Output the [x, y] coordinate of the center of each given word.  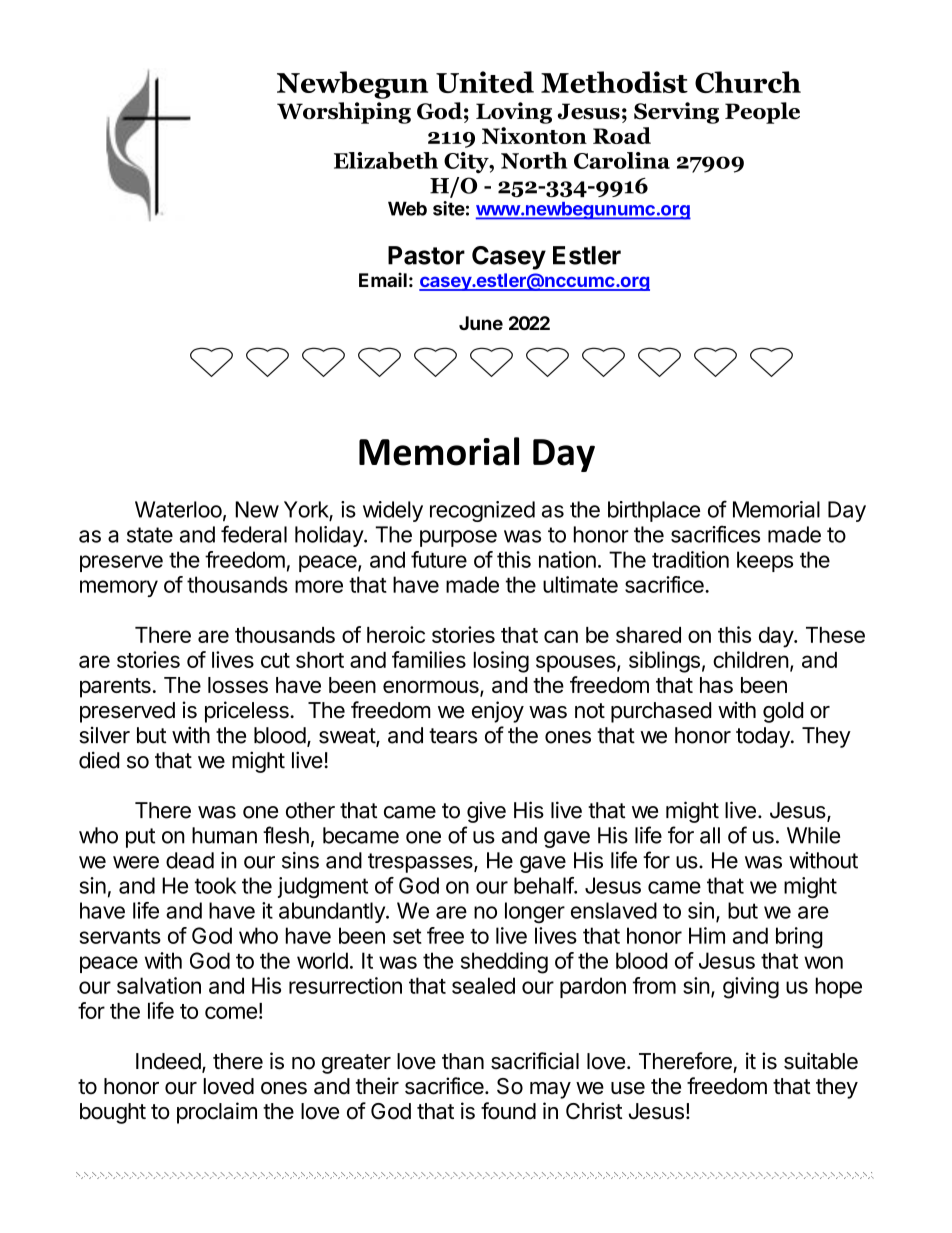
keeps [765, 561]
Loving [514, 113]
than [463, 1061]
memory [119, 588]
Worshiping [344, 113]
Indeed [169, 1062]
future [439, 559]
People [762, 113]
